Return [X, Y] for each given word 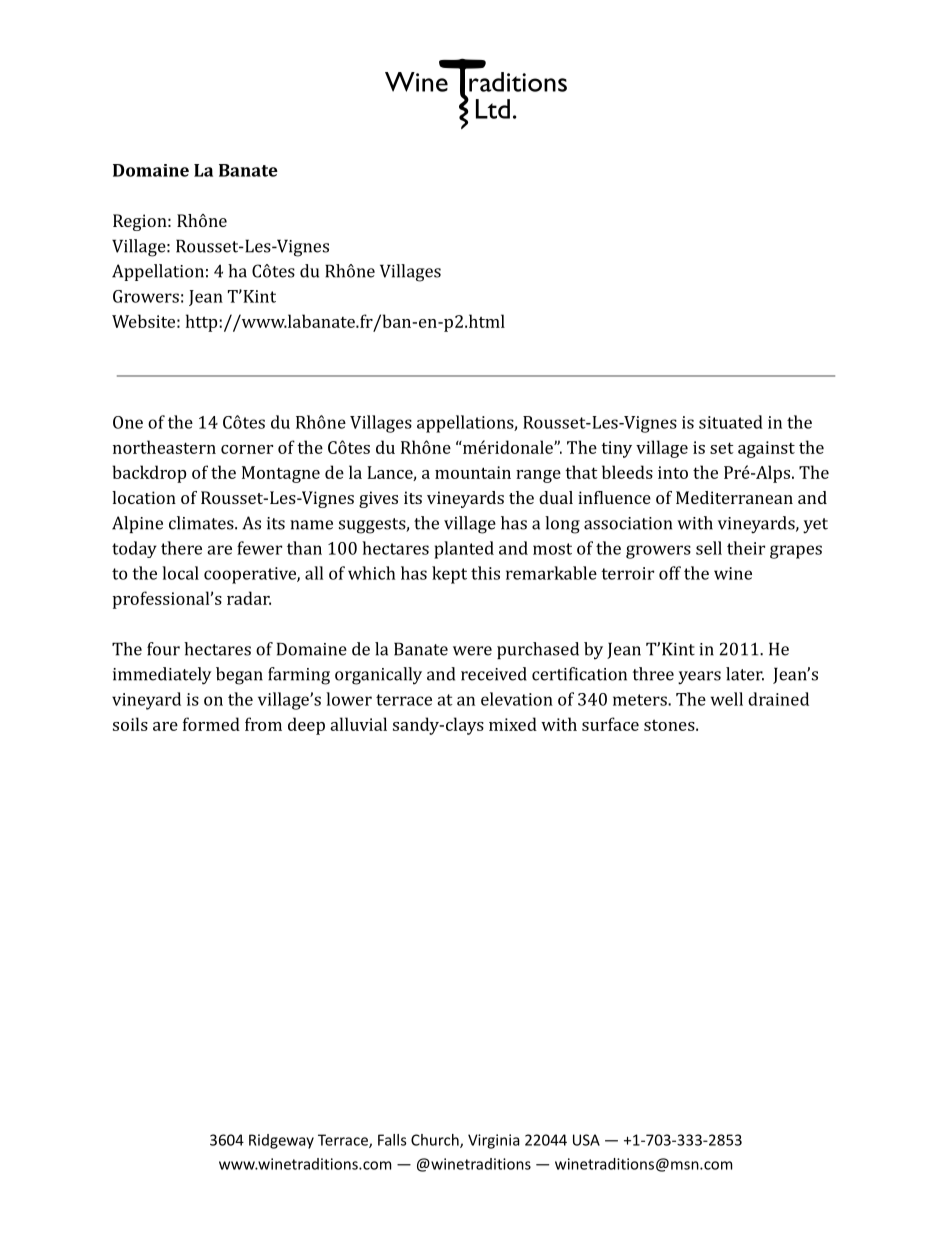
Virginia [493, 1141]
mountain [473, 472]
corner [247, 449]
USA [586, 1140]
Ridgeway [281, 1141]
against [766, 449]
